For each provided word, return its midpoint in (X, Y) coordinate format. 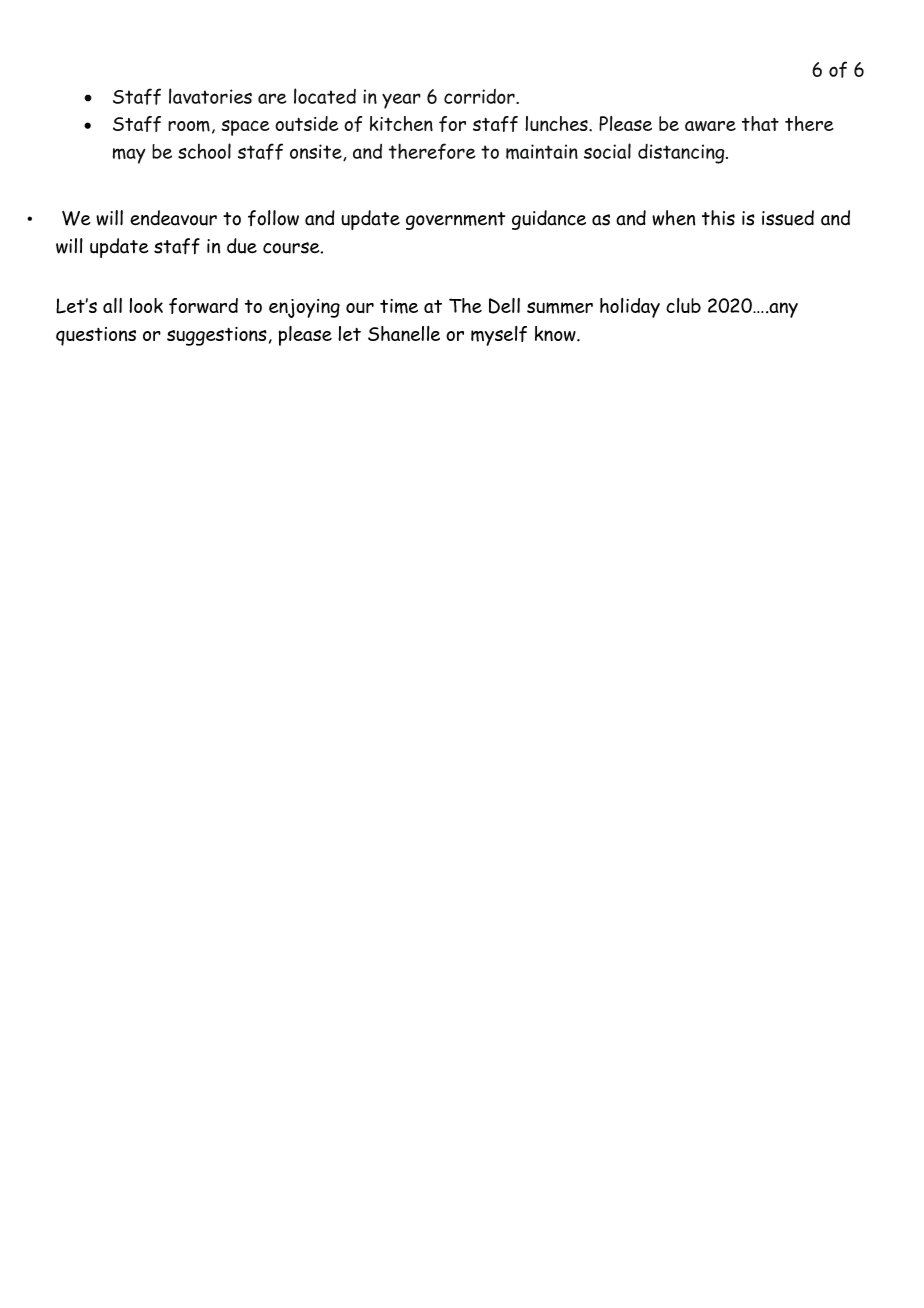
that (760, 123)
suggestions (217, 336)
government (455, 221)
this (718, 218)
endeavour (173, 218)
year (401, 101)
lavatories (210, 96)
